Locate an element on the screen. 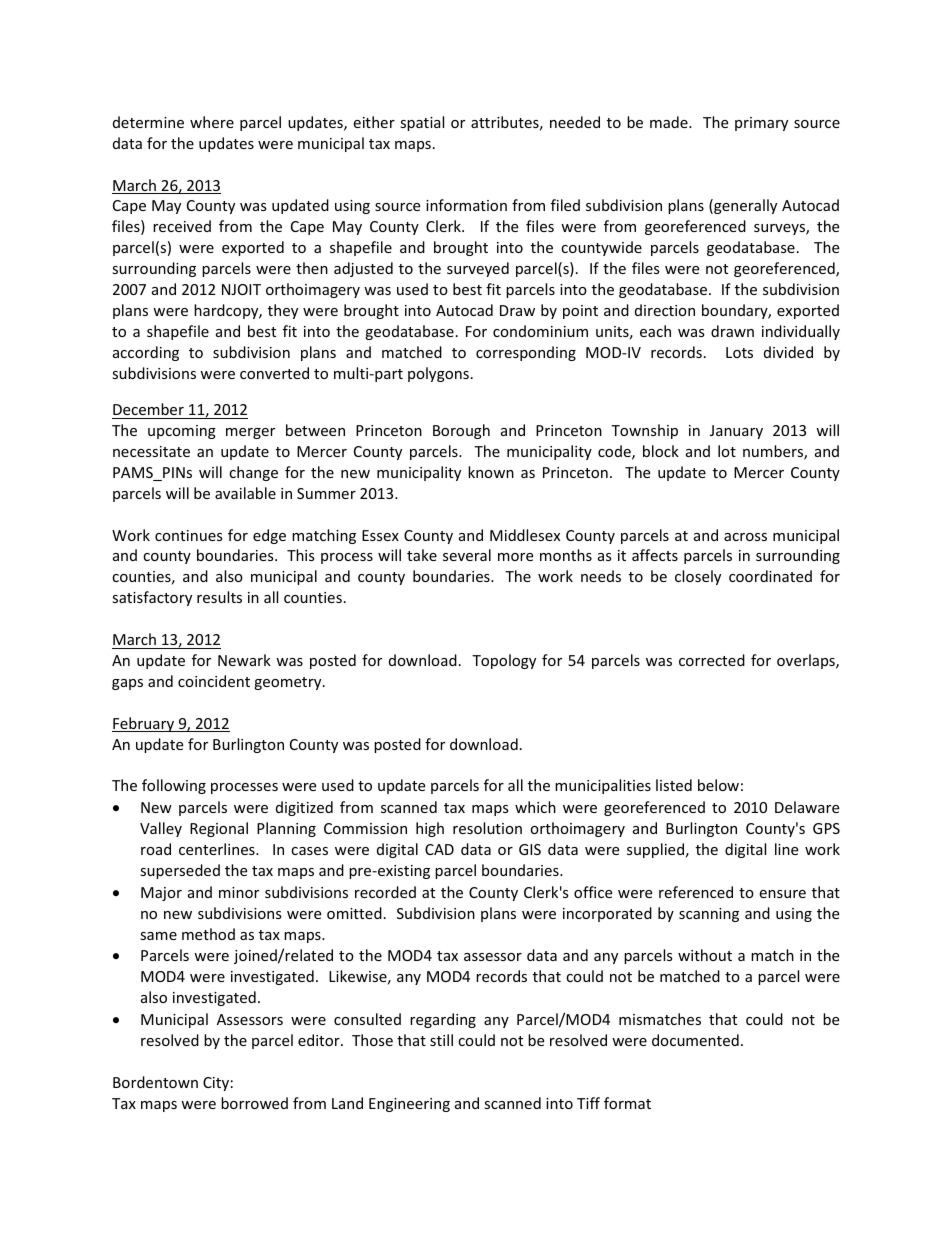 The image size is (952, 1233). still is located at coordinates (441, 1040).
